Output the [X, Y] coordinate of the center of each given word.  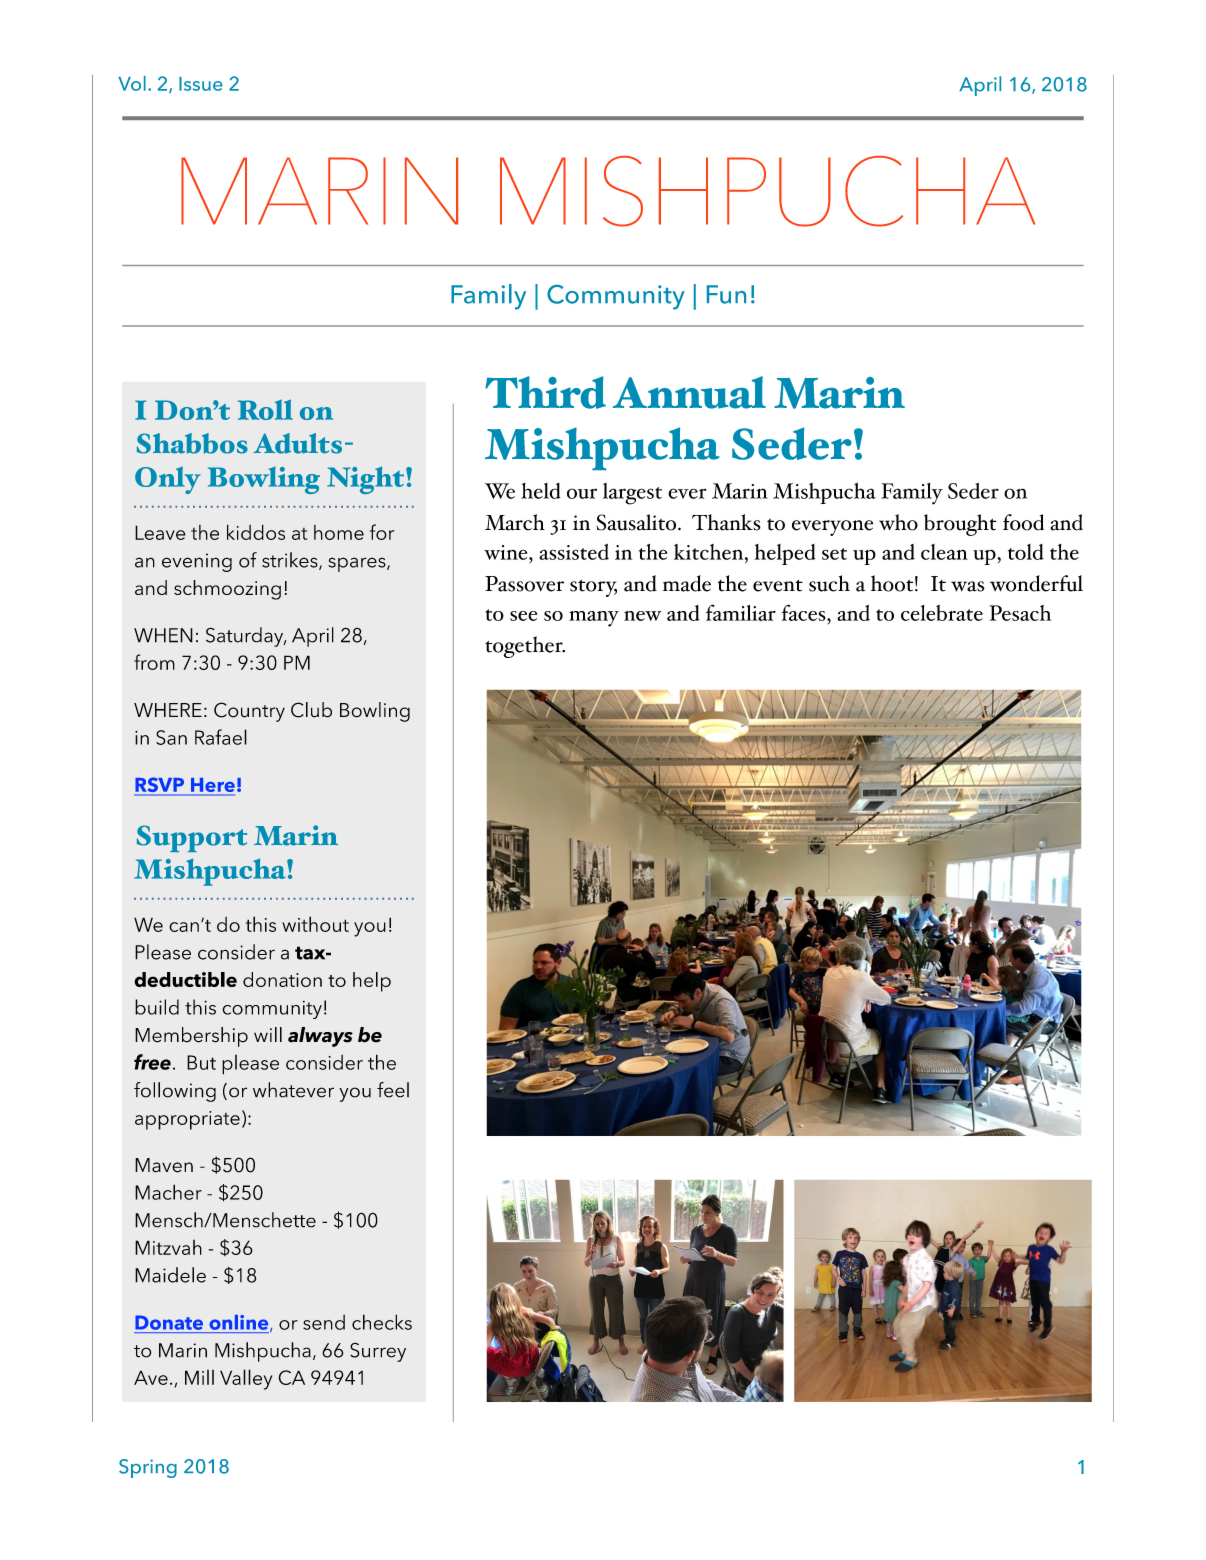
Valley [246, 1379]
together [525, 647]
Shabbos [192, 443]
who [898, 522]
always [320, 1037]
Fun [726, 294]
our [582, 493]
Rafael [221, 737]
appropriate [187, 1120]
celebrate [942, 613]
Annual [689, 392]
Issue [201, 84]
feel [393, 1090]
